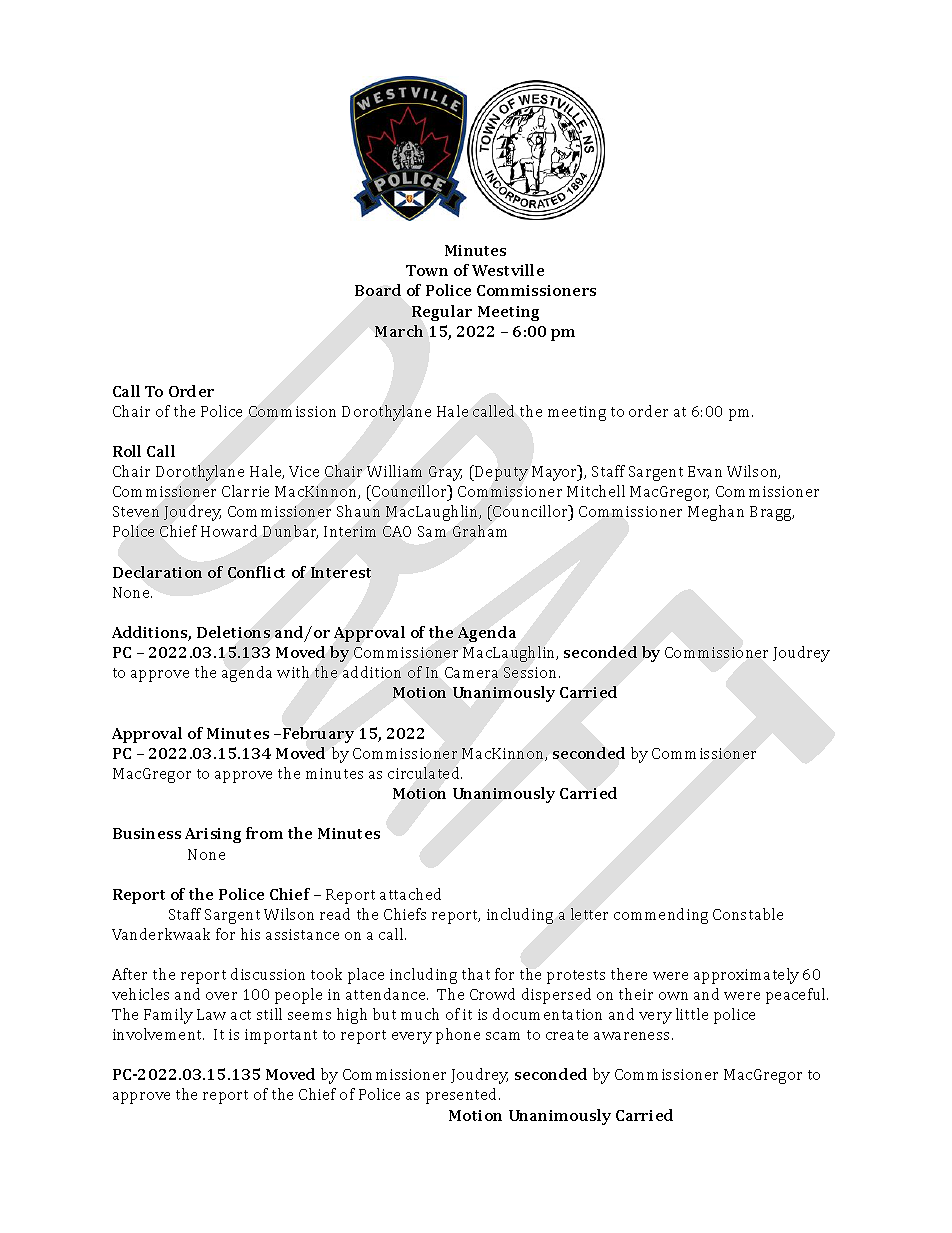  Describe the element at coordinates (705, 471) in the page. I see `Evan` at that location.
